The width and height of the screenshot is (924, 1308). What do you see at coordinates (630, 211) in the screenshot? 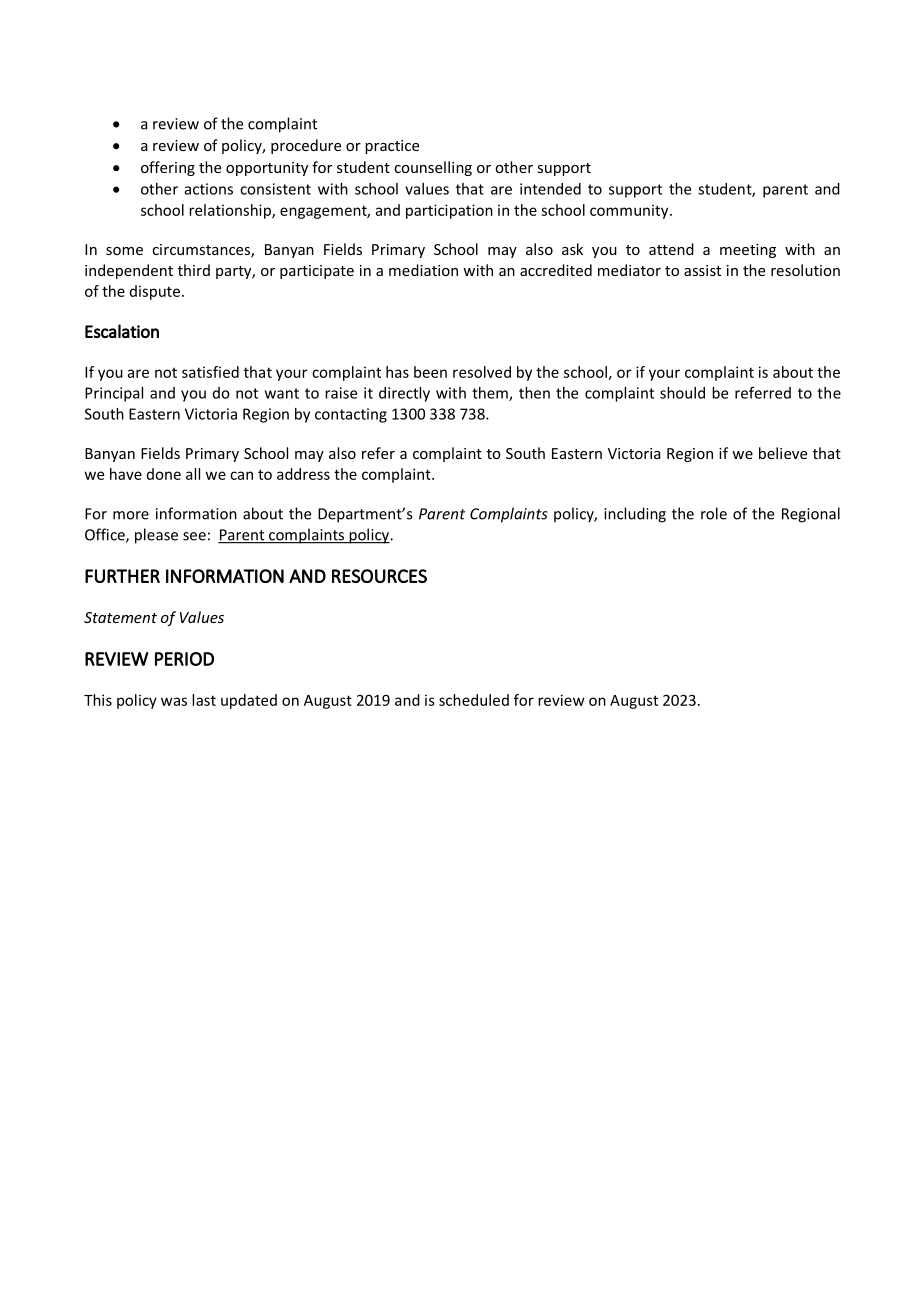
I see `community` at bounding box center [630, 211].
